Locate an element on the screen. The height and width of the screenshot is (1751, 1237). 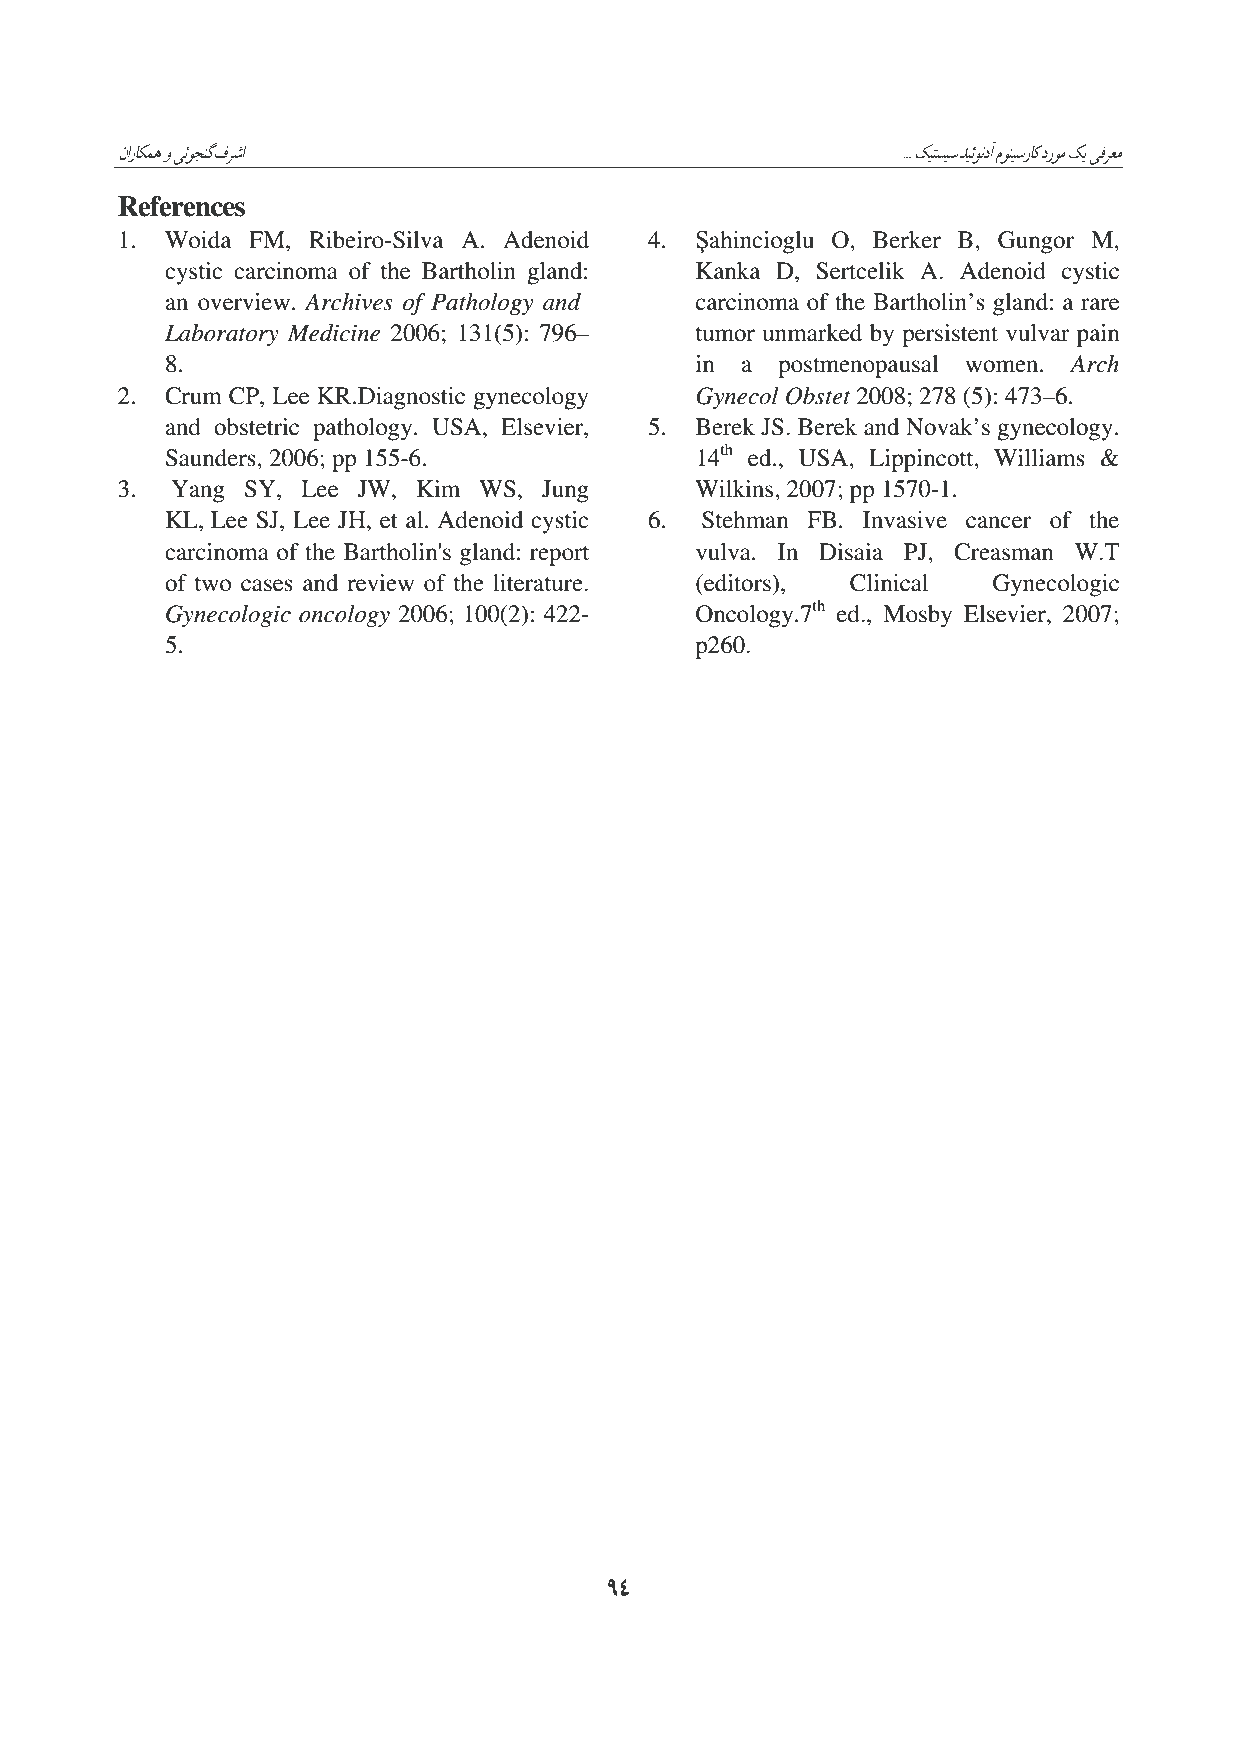
Williams is located at coordinates (1039, 458).
